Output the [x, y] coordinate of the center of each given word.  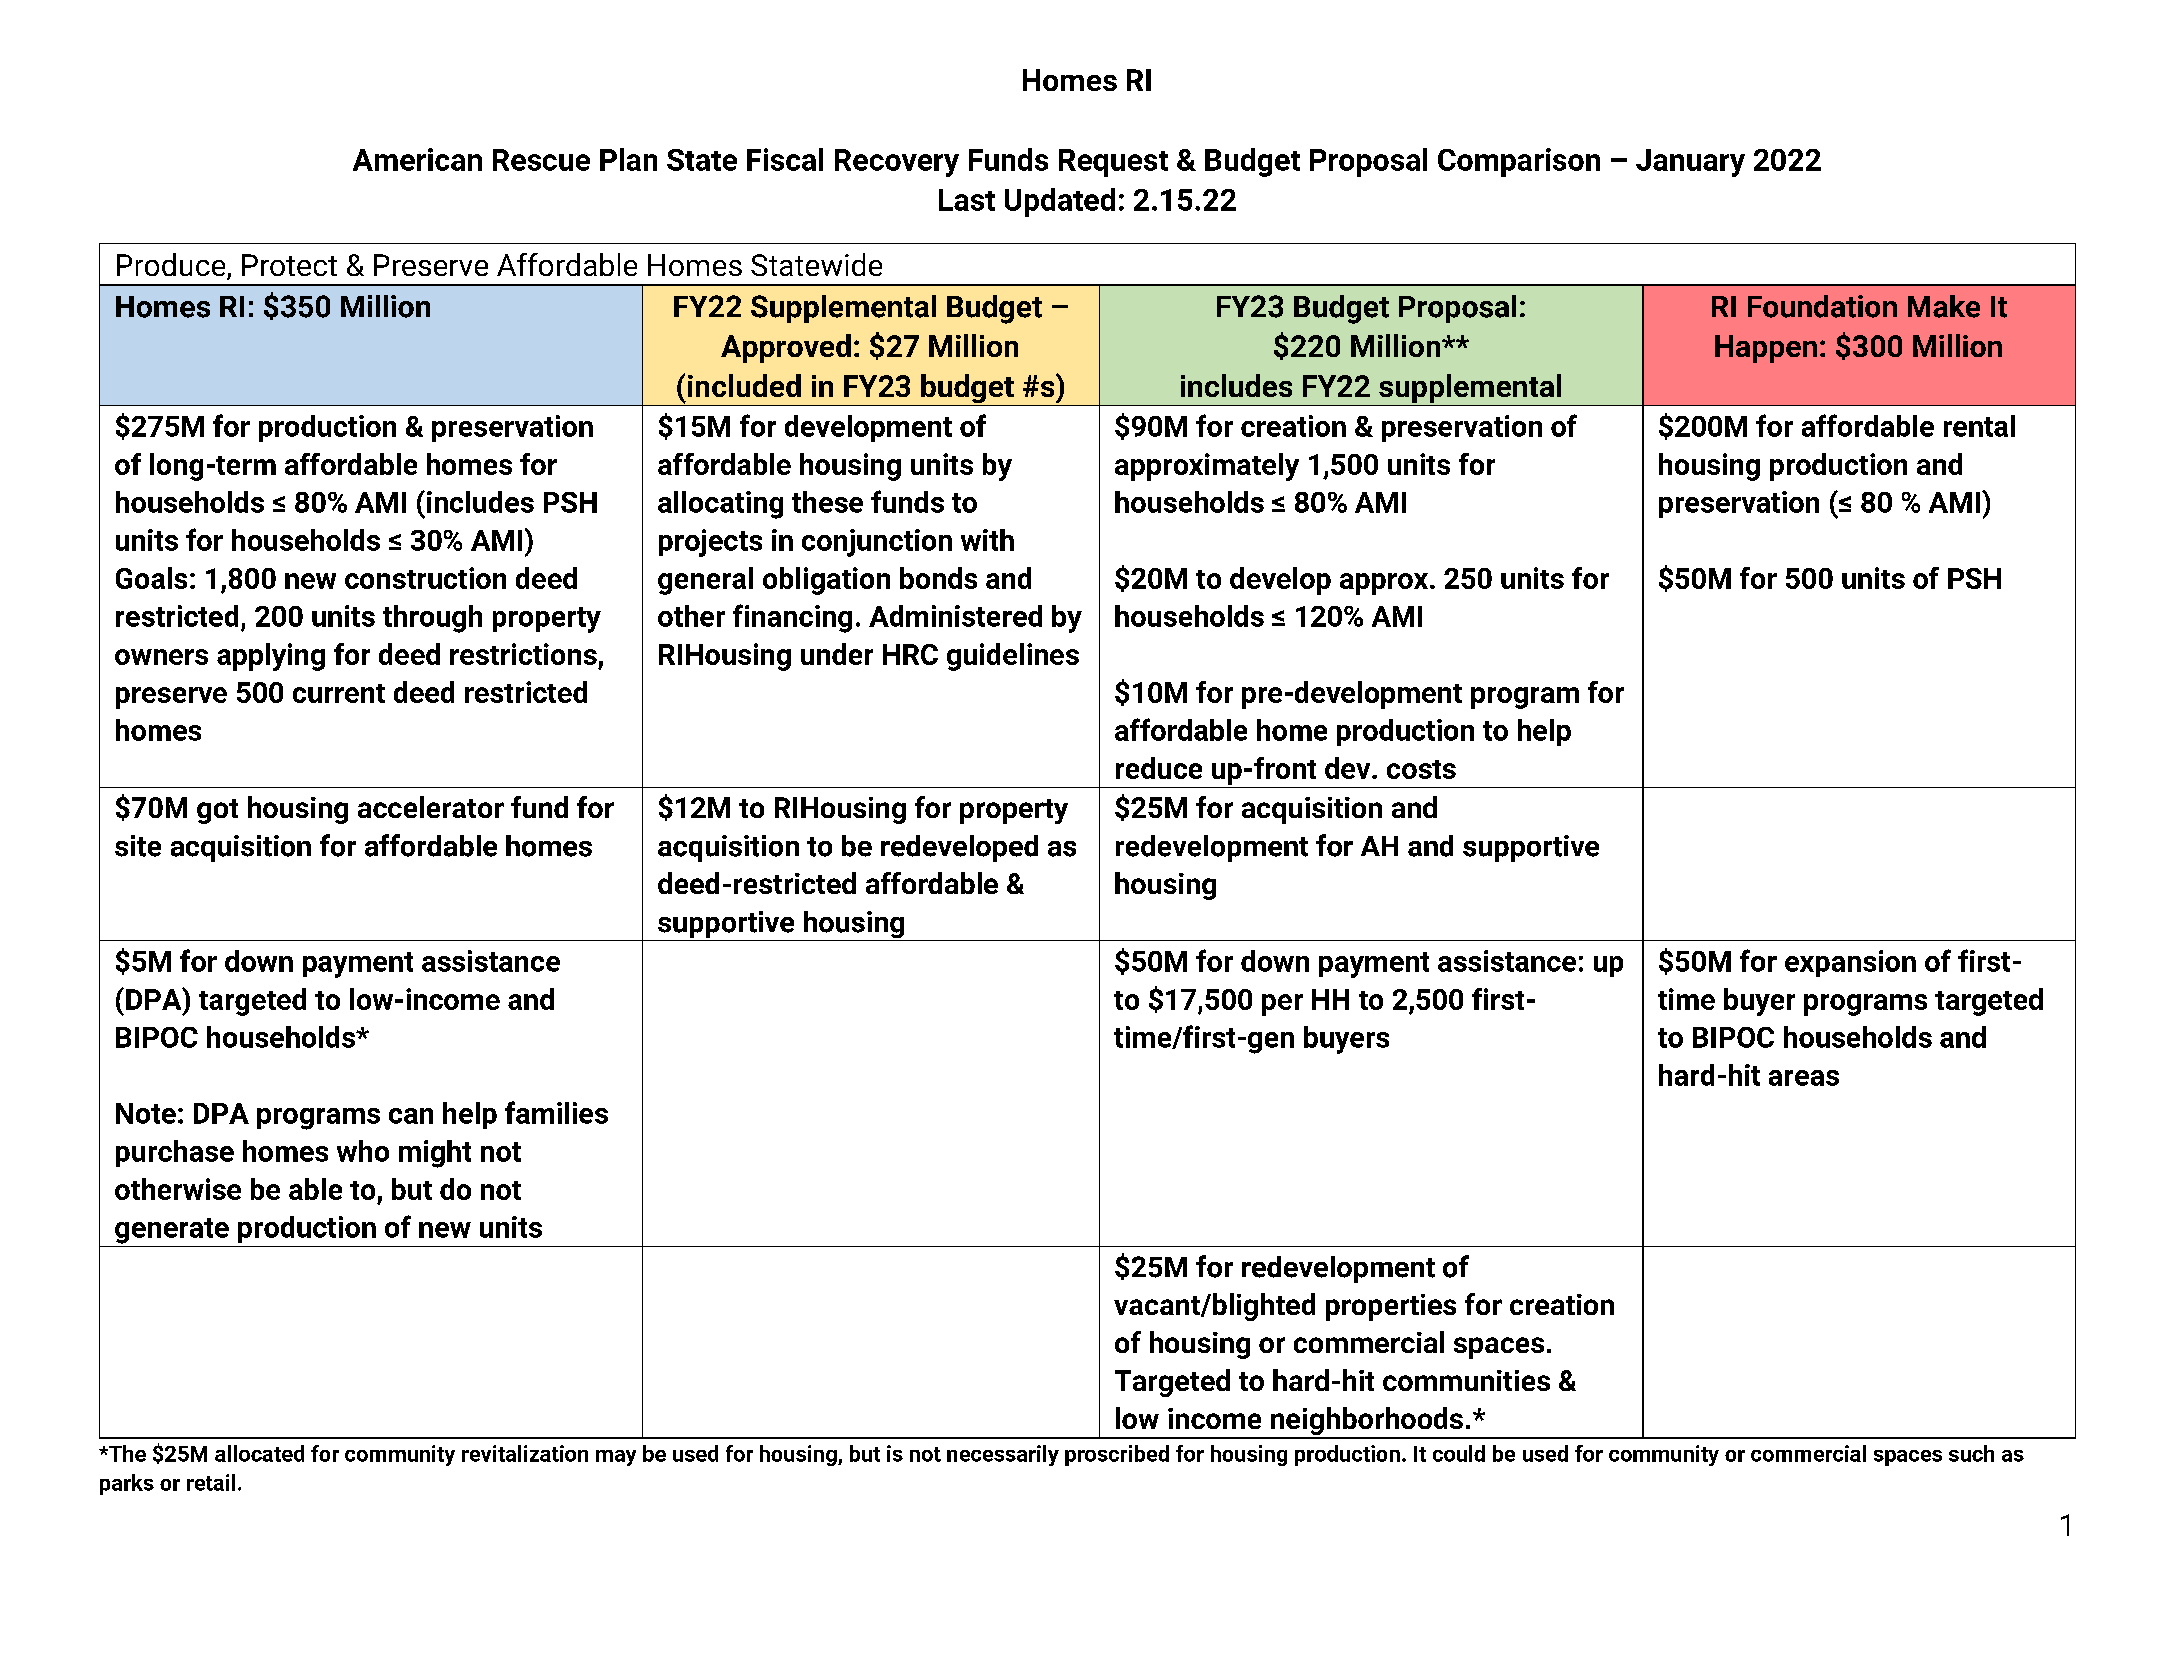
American [417, 159]
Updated [1060, 202]
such [1971, 1453]
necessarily [1003, 1455]
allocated [259, 1453]
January [1690, 163]
